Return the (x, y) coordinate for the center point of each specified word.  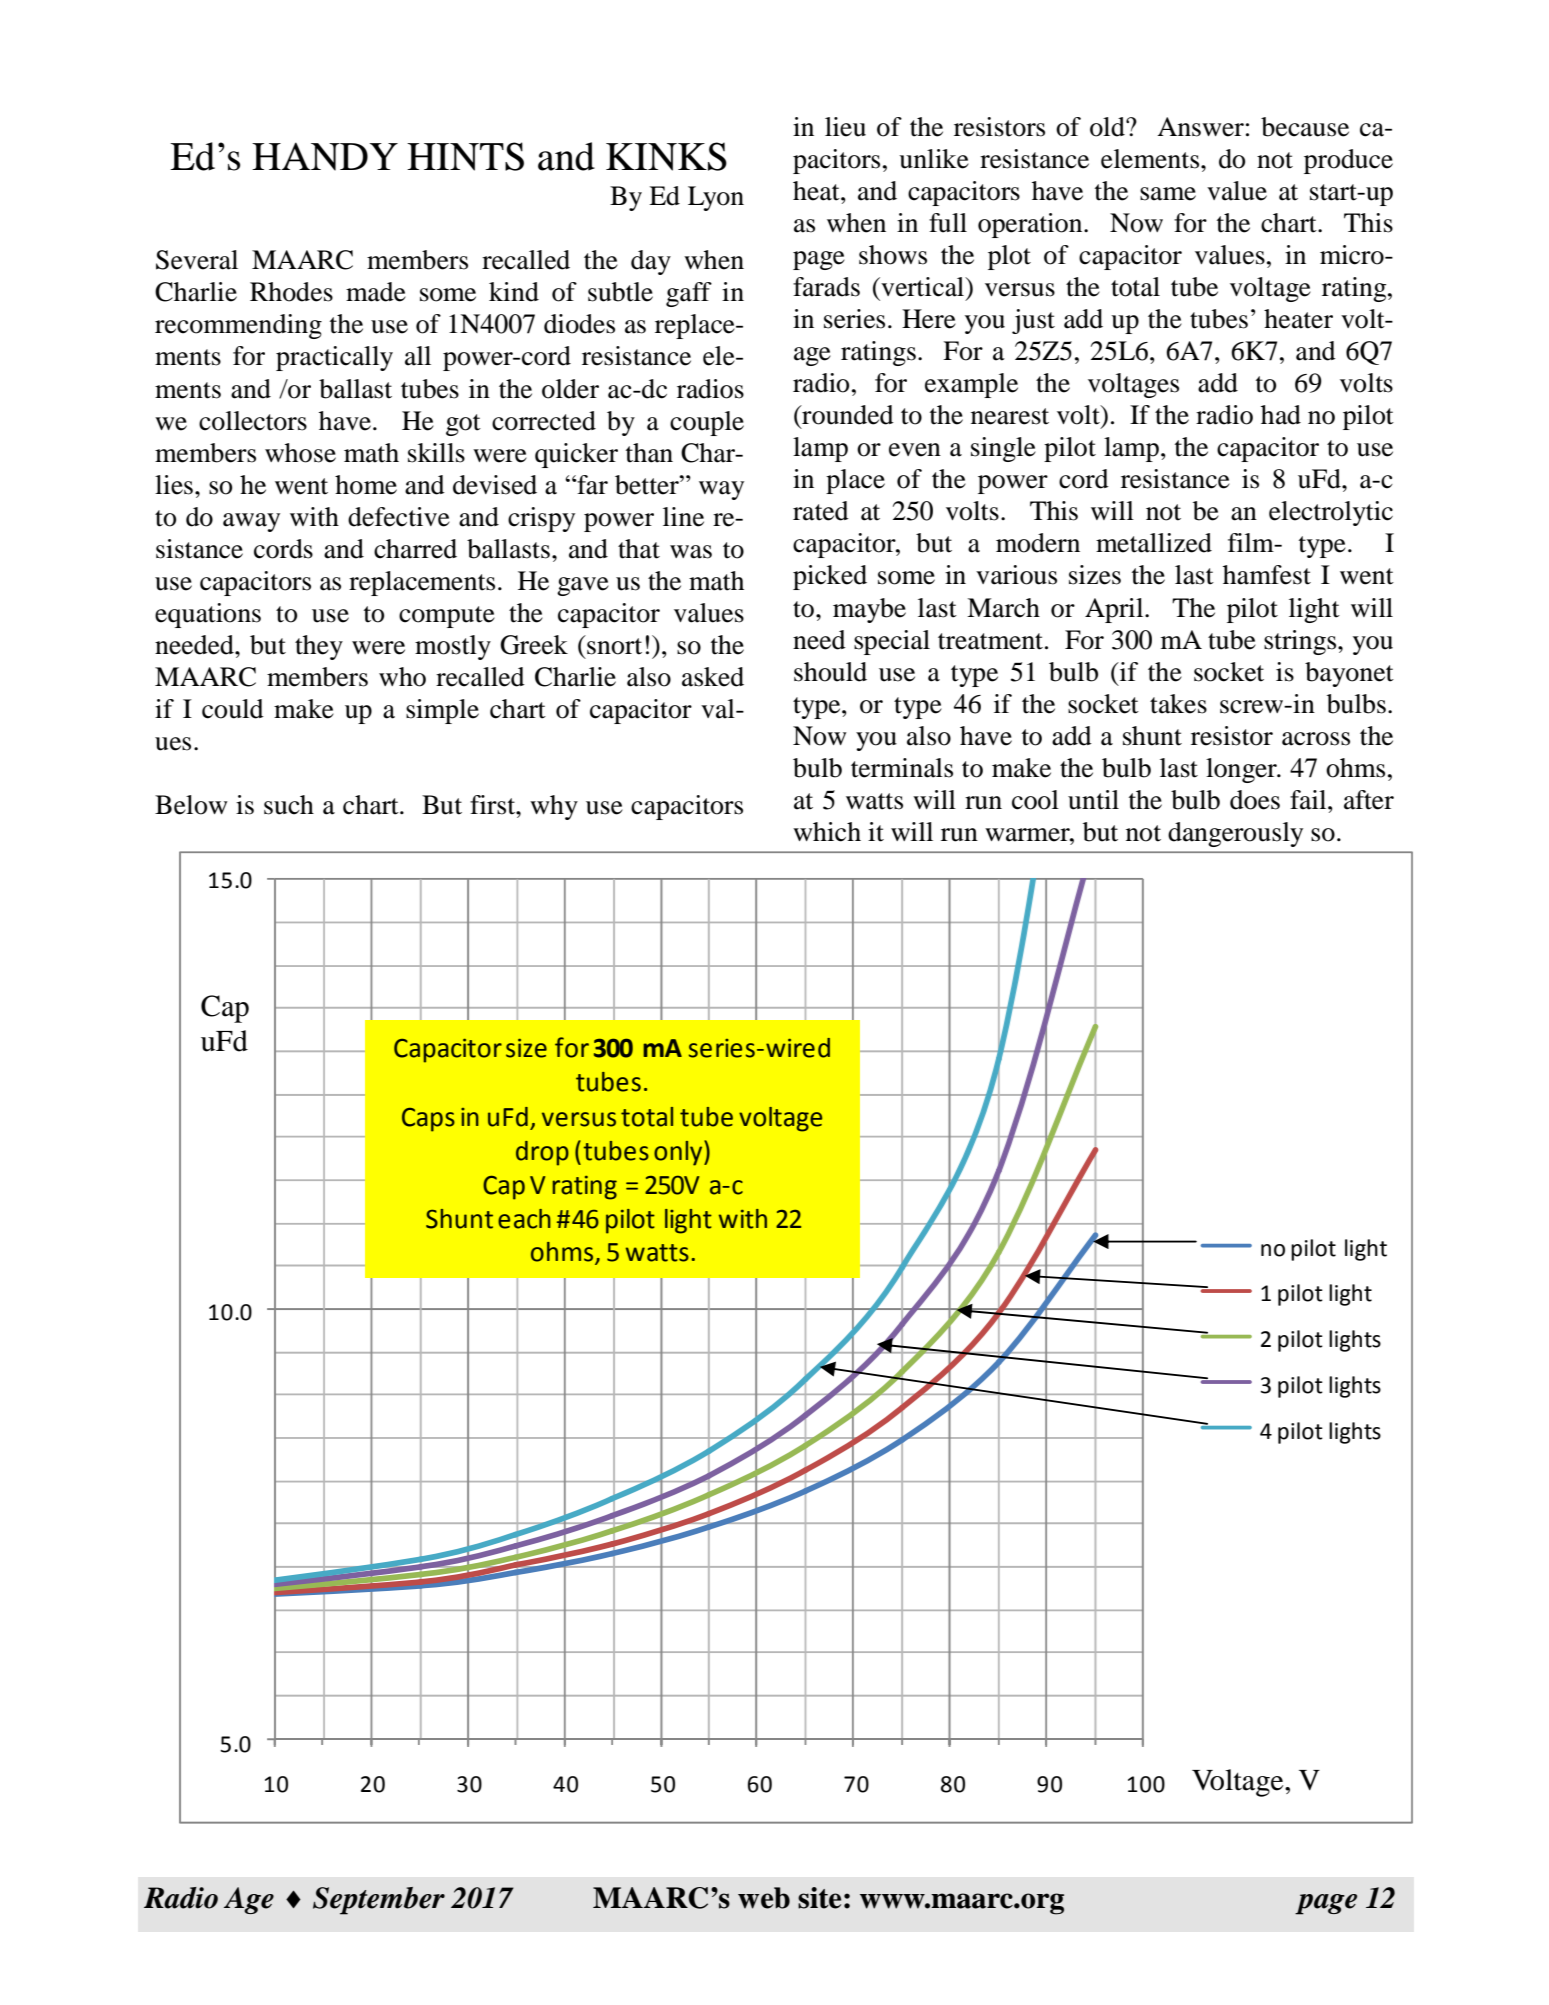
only (679, 1153)
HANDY (325, 156)
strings (1300, 642)
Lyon (716, 198)
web (764, 1898)
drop (542, 1153)
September (379, 1901)
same (1168, 194)
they (319, 647)
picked (830, 577)
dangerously (1235, 834)
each (524, 1219)
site (819, 1898)
